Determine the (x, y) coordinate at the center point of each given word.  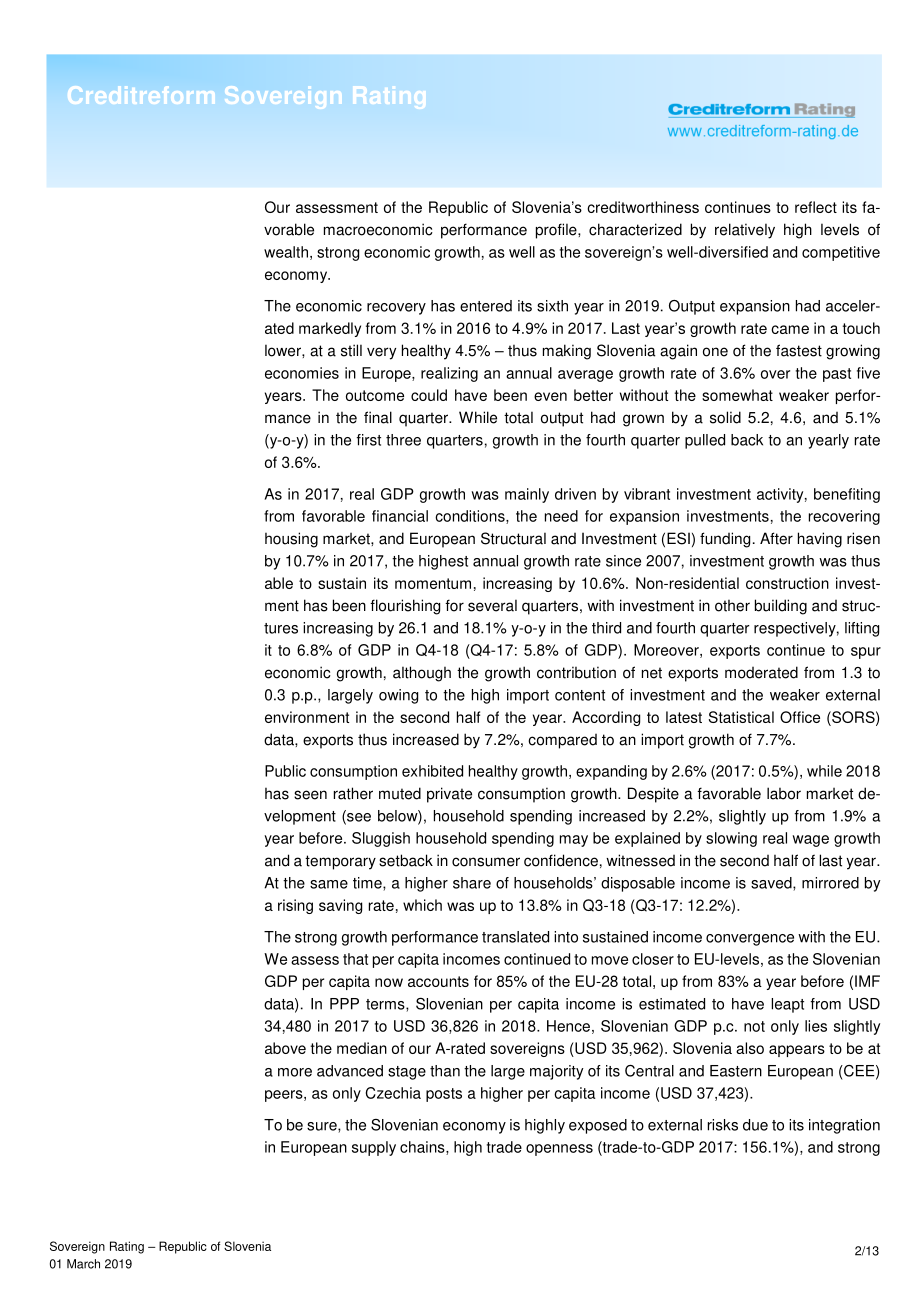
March (83, 1264)
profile (557, 231)
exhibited (432, 771)
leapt (787, 1005)
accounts (438, 981)
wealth (286, 252)
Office (800, 717)
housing (291, 540)
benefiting (847, 495)
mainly (527, 495)
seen (310, 795)
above (285, 1048)
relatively (745, 231)
